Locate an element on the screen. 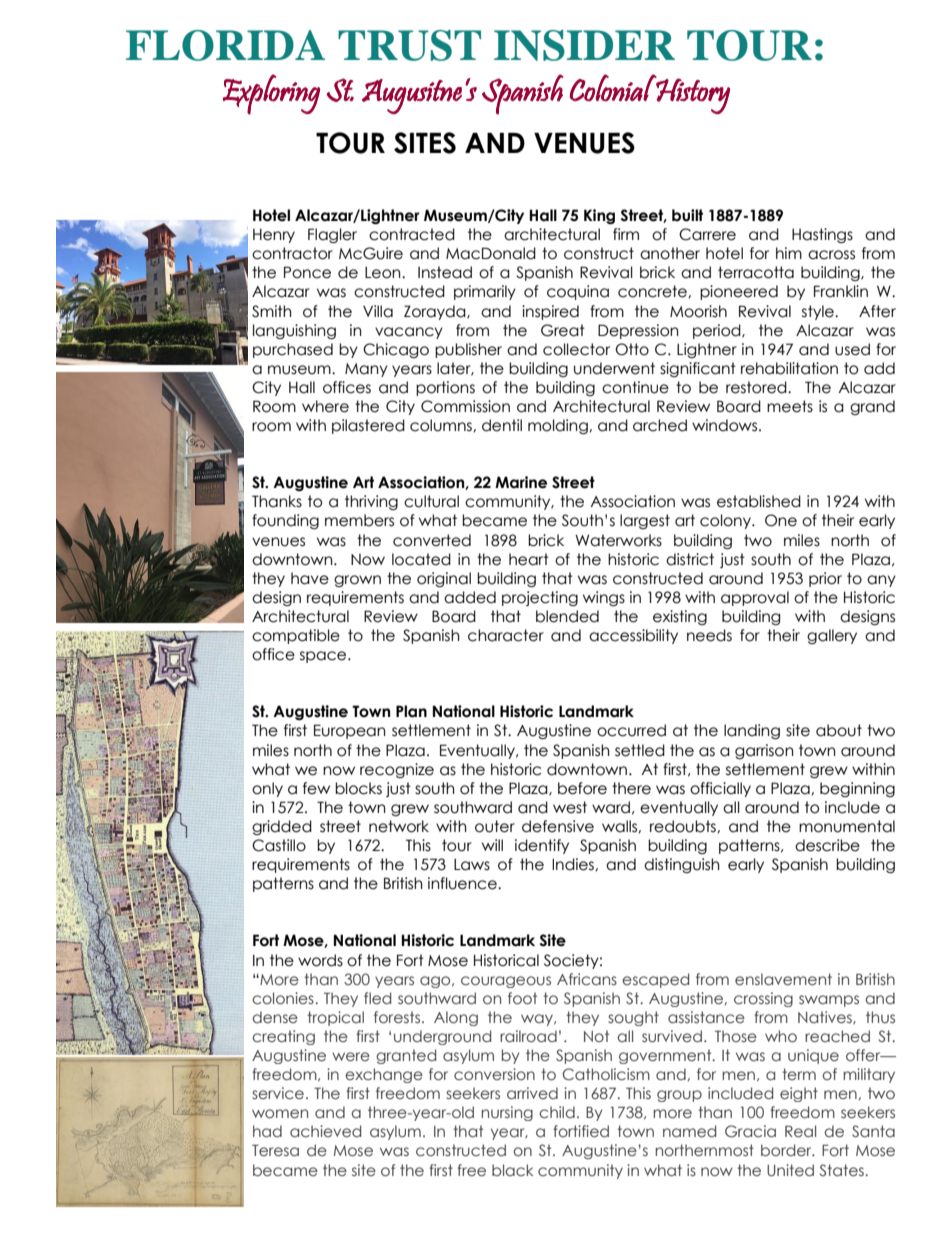 Image resolution: width=952 pixels, height=1233 pixels. where is located at coordinates (325, 406).
